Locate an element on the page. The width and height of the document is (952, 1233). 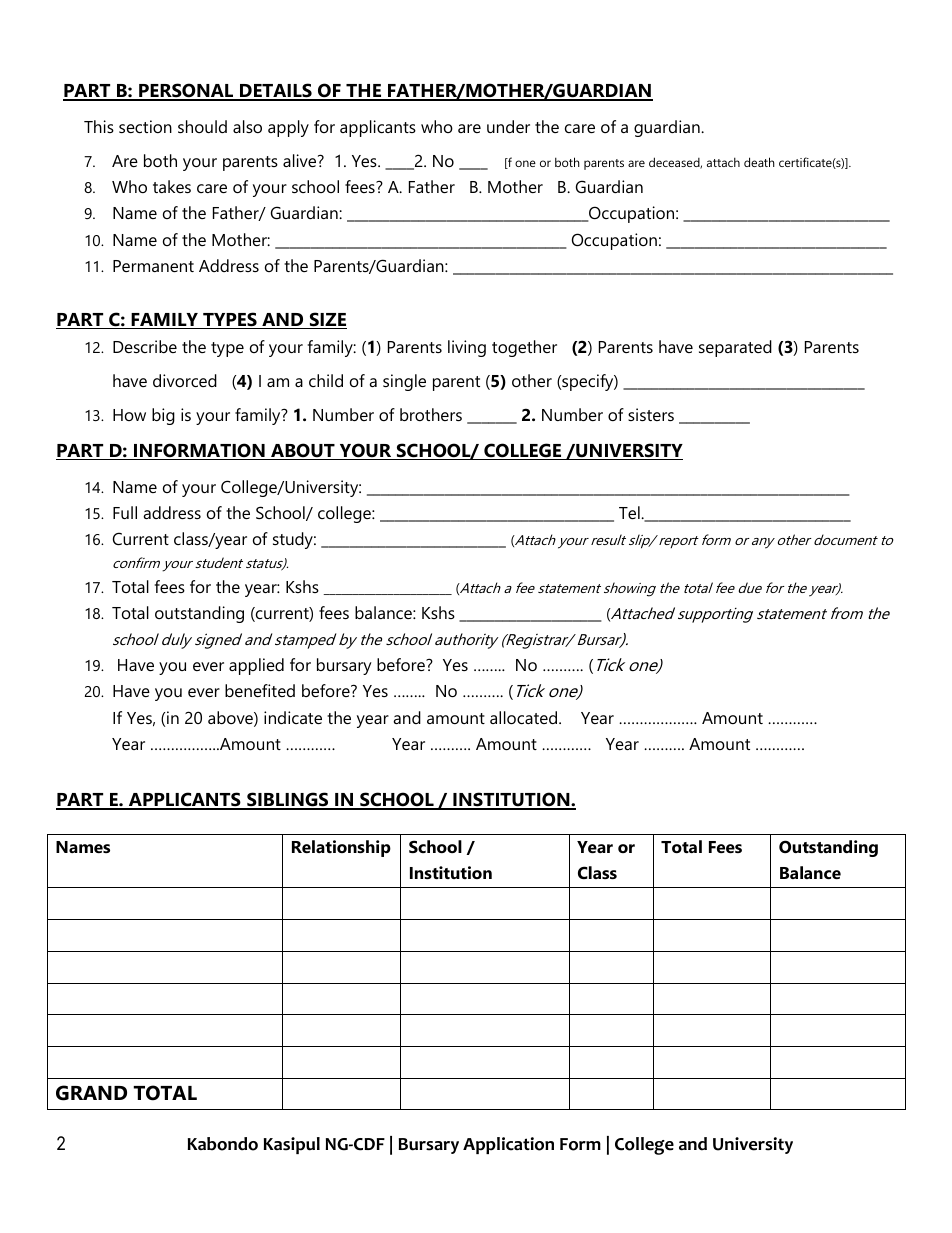
divorced is located at coordinates (185, 380).
